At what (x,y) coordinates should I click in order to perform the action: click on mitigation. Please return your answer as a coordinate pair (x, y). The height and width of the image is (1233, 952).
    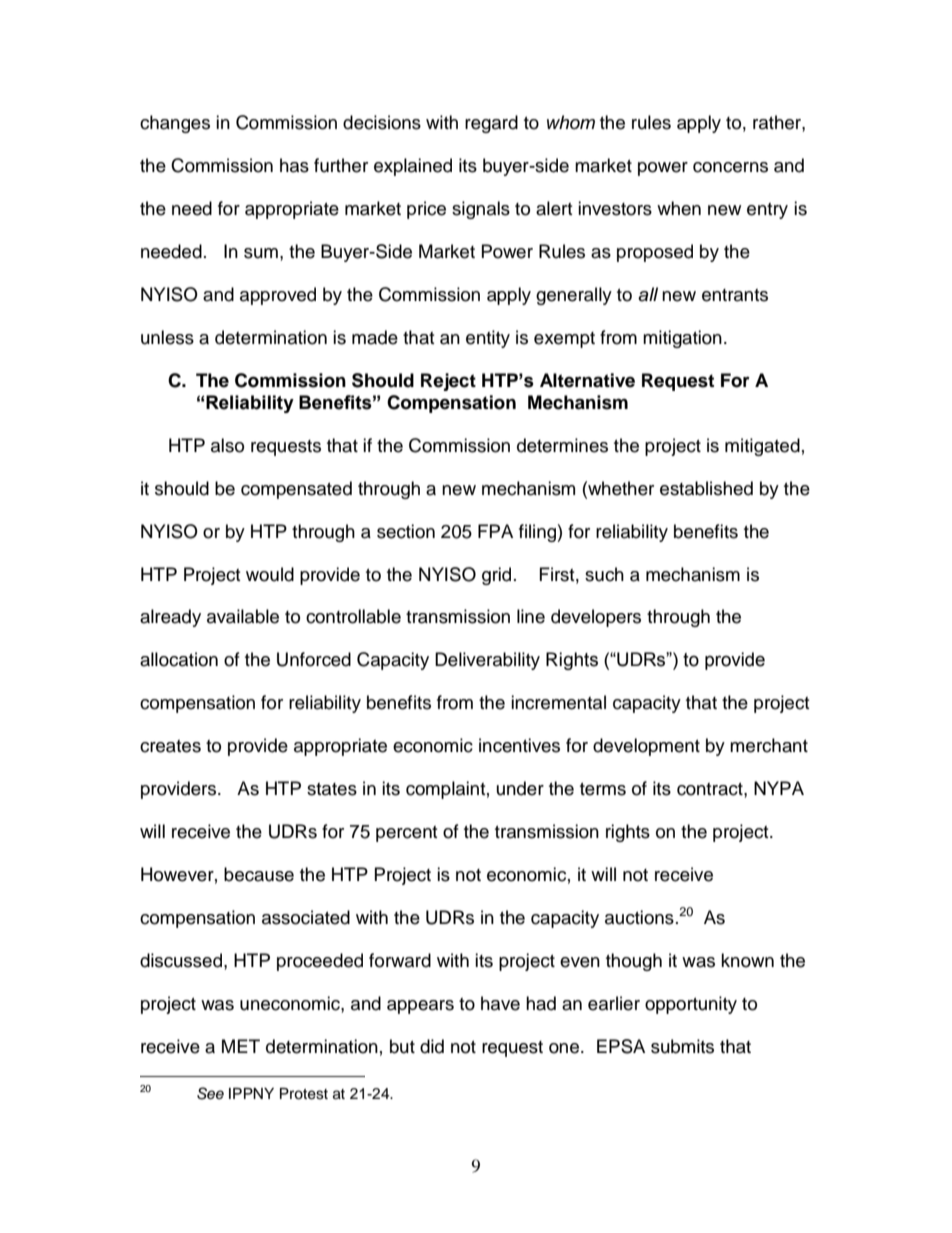
    Looking at the image, I should click on (682, 339).
